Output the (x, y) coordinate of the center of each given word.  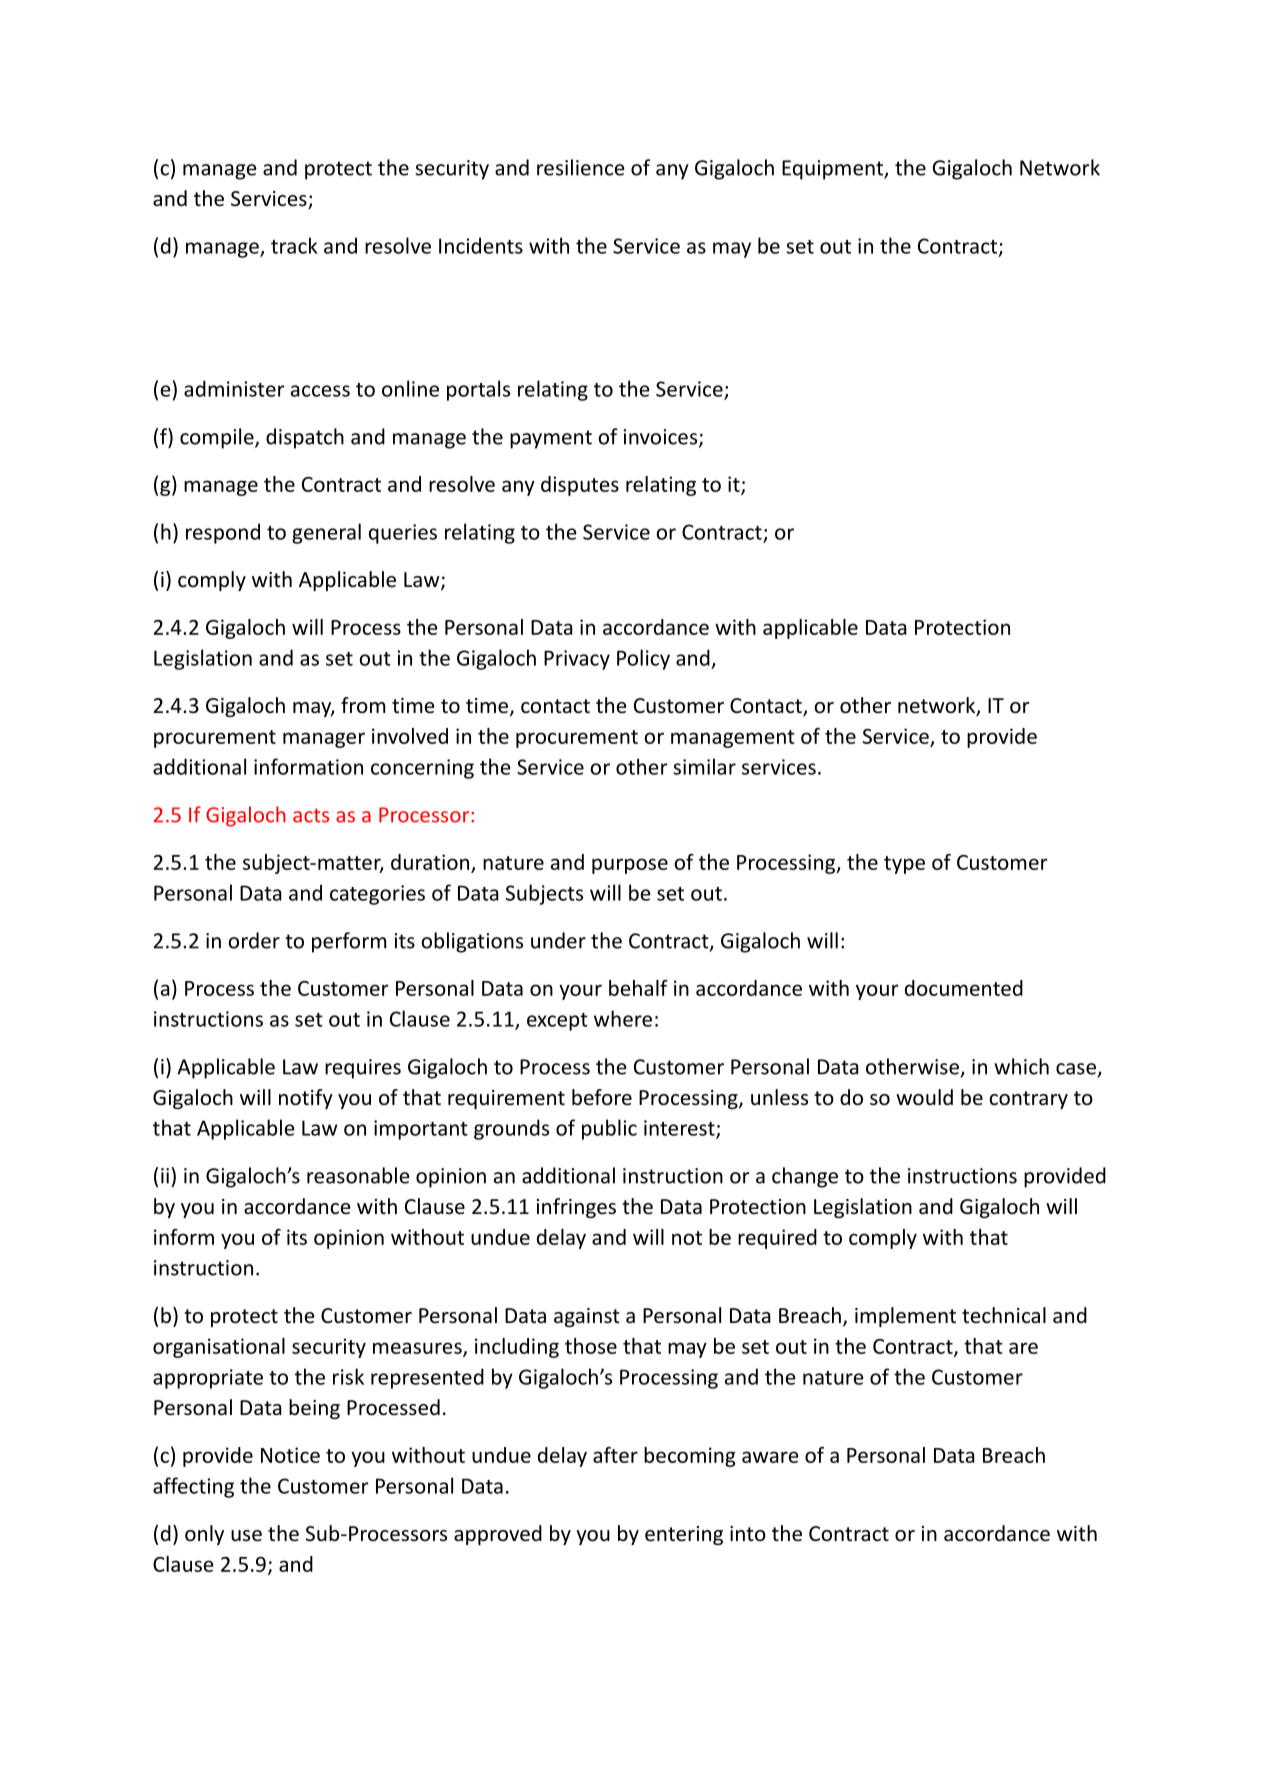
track (294, 245)
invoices (661, 438)
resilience (581, 167)
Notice (290, 1455)
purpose (630, 866)
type (904, 865)
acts (311, 815)
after (615, 1455)
